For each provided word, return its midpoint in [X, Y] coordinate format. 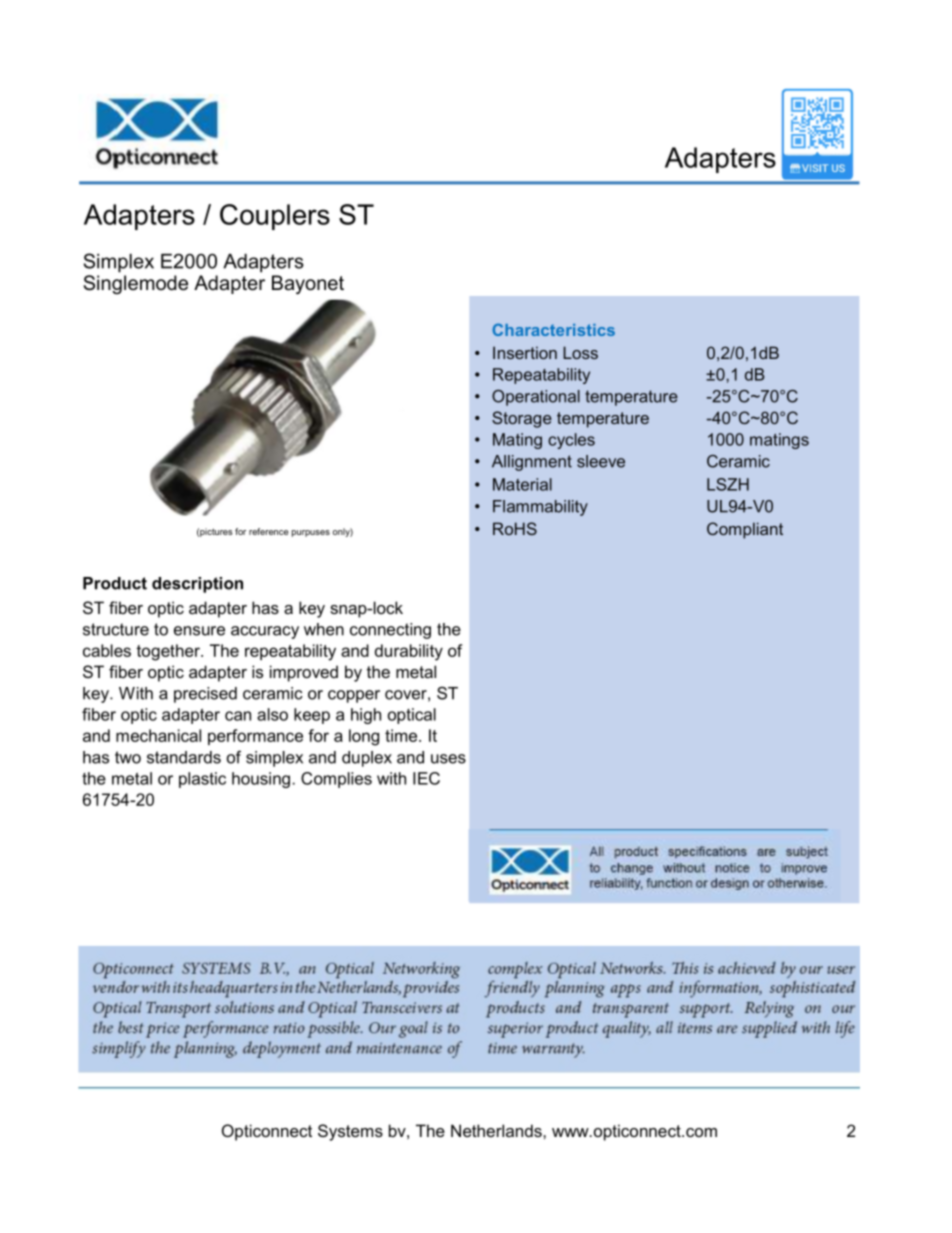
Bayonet [308, 285]
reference [269, 531]
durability [409, 652]
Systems [350, 1132]
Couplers [275, 217]
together [169, 652]
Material [522, 484]
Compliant [745, 530]
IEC [426, 778]
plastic [202, 780]
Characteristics [554, 329]
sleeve [601, 461]
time [402, 735]
